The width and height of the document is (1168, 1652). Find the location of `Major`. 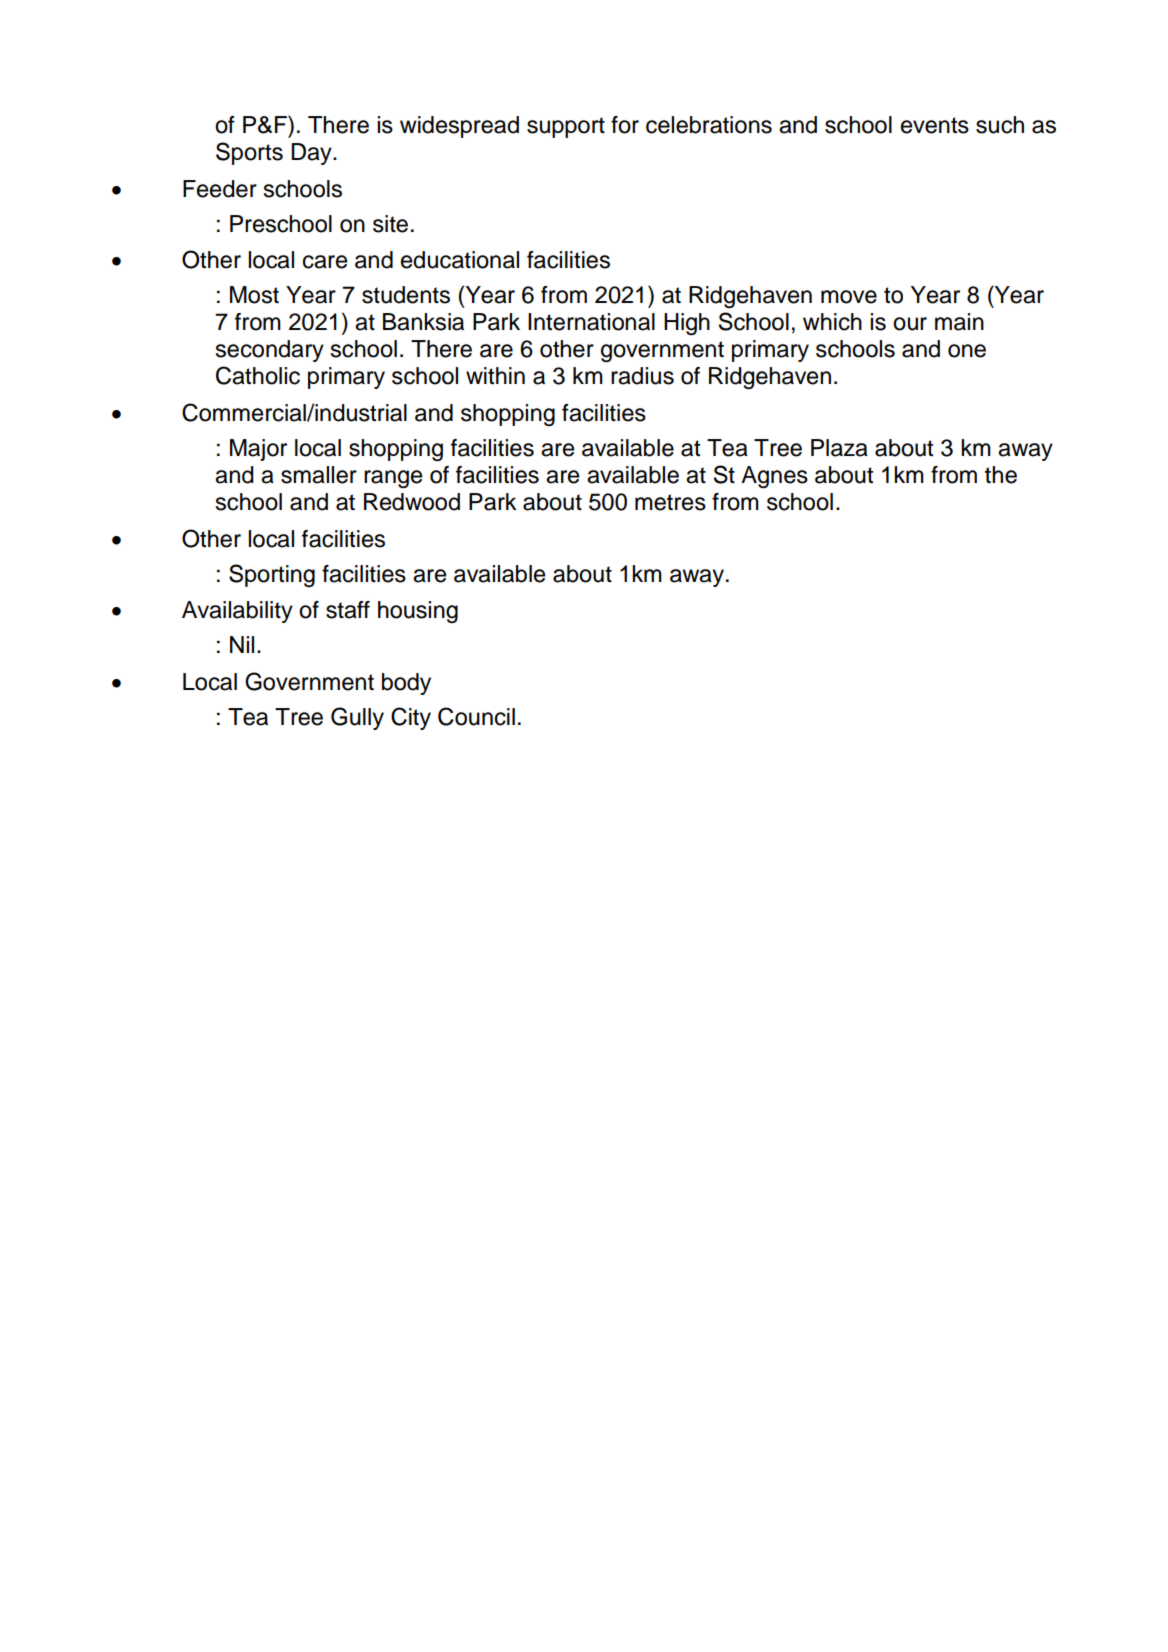

Major is located at coordinates (258, 450).
